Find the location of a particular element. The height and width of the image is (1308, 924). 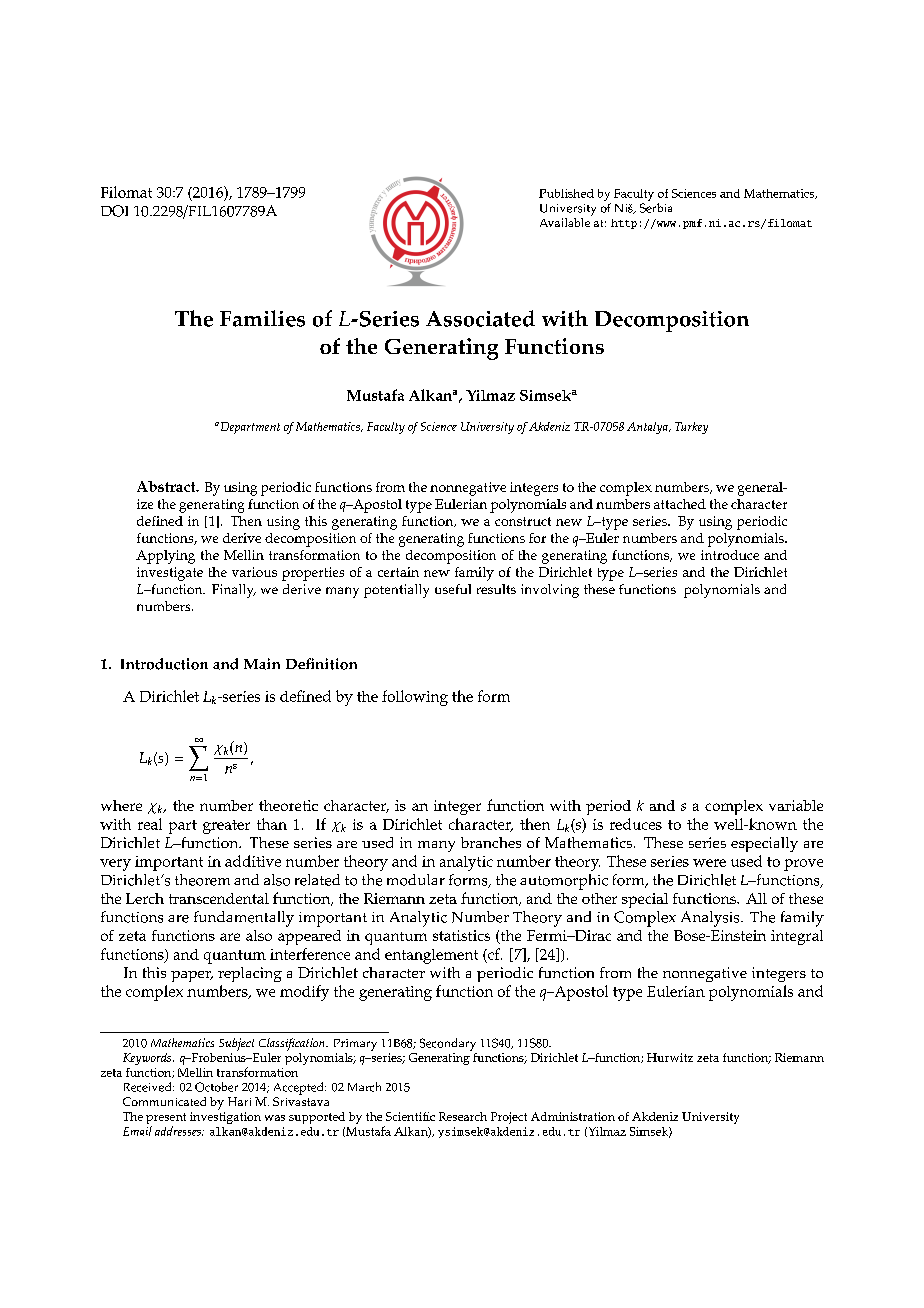

Serbia is located at coordinates (656, 208).
